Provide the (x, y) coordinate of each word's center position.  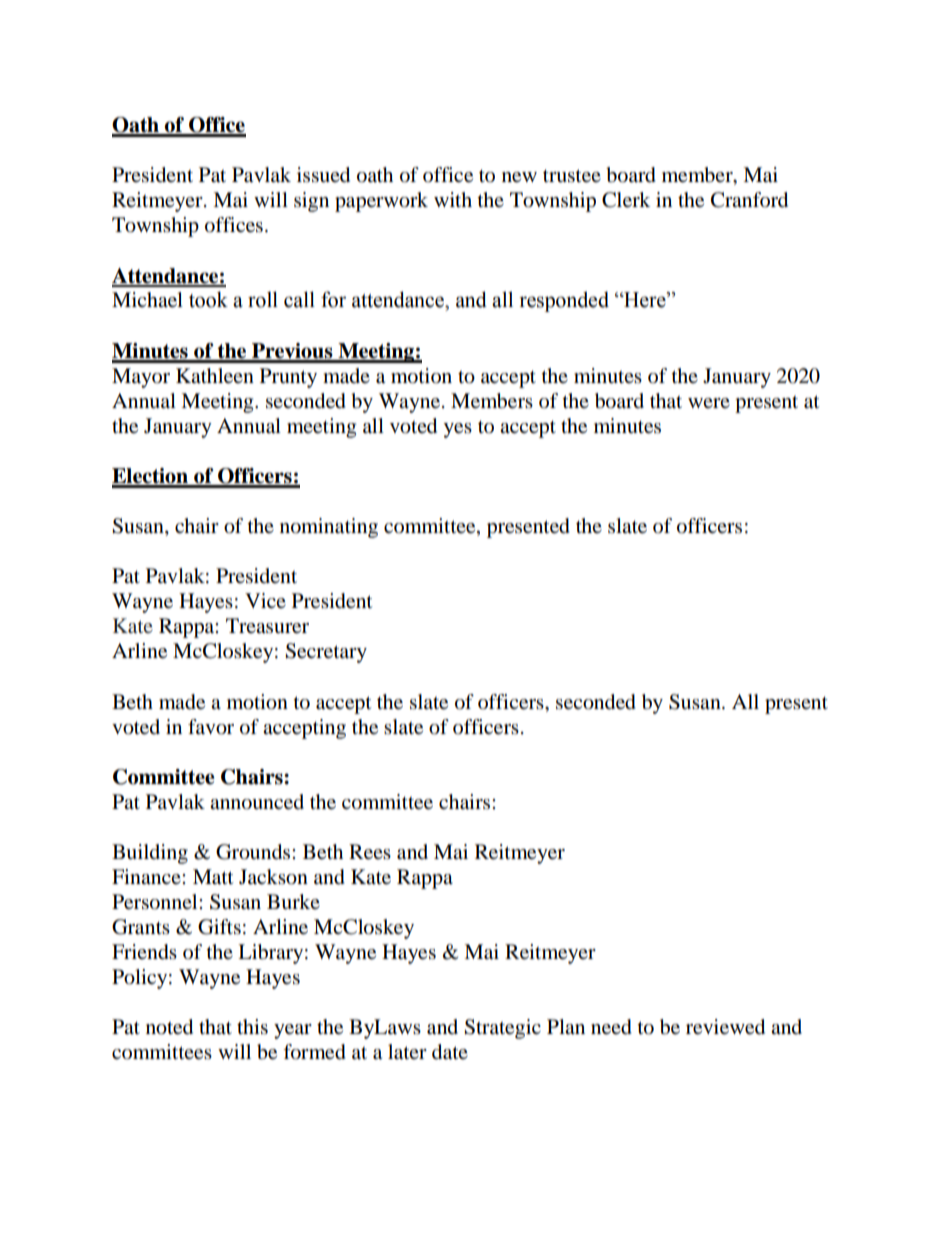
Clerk (626, 200)
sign (311, 202)
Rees (370, 852)
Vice (265, 600)
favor (211, 727)
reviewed (725, 1027)
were (709, 403)
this (252, 1027)
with (453, 199)
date (450, 1052)
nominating (329, 528)
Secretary (326, 653)
